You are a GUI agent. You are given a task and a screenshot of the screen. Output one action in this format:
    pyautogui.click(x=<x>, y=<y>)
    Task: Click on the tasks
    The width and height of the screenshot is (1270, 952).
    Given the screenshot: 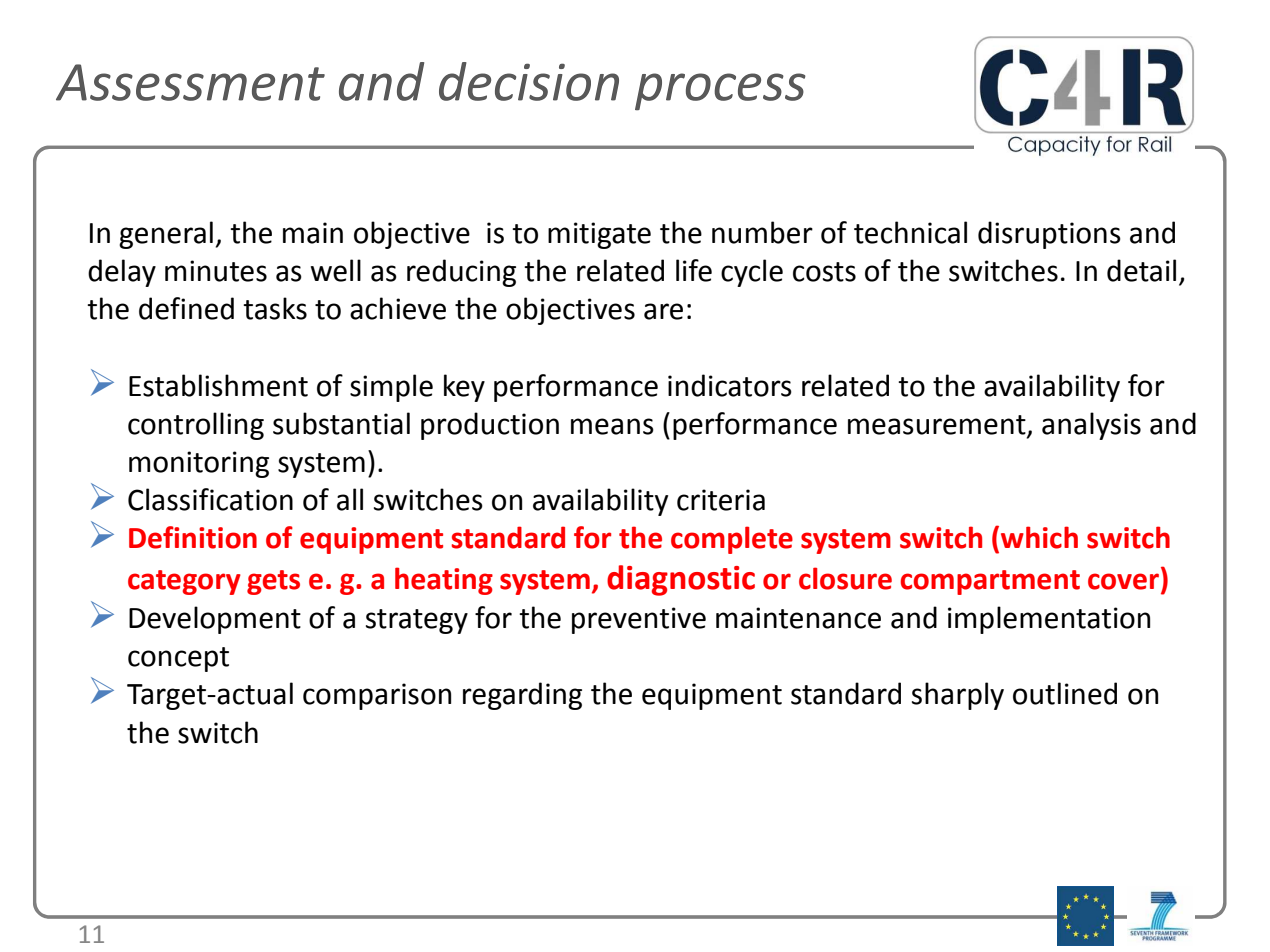 What is the action you would take?
    pyautogui.click(x=275, y=308)
